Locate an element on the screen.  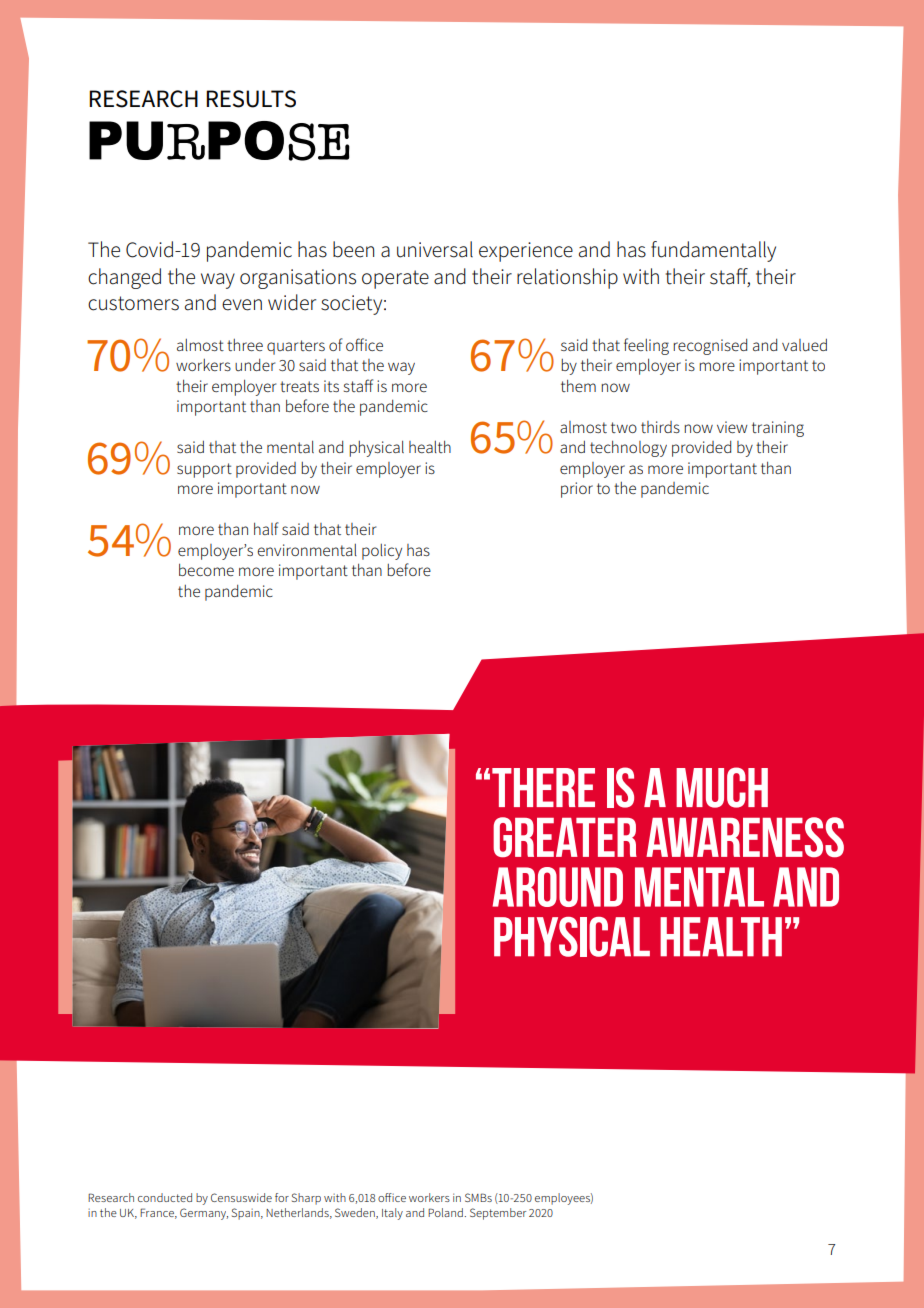
policy is located at coordinates (382, 552).
